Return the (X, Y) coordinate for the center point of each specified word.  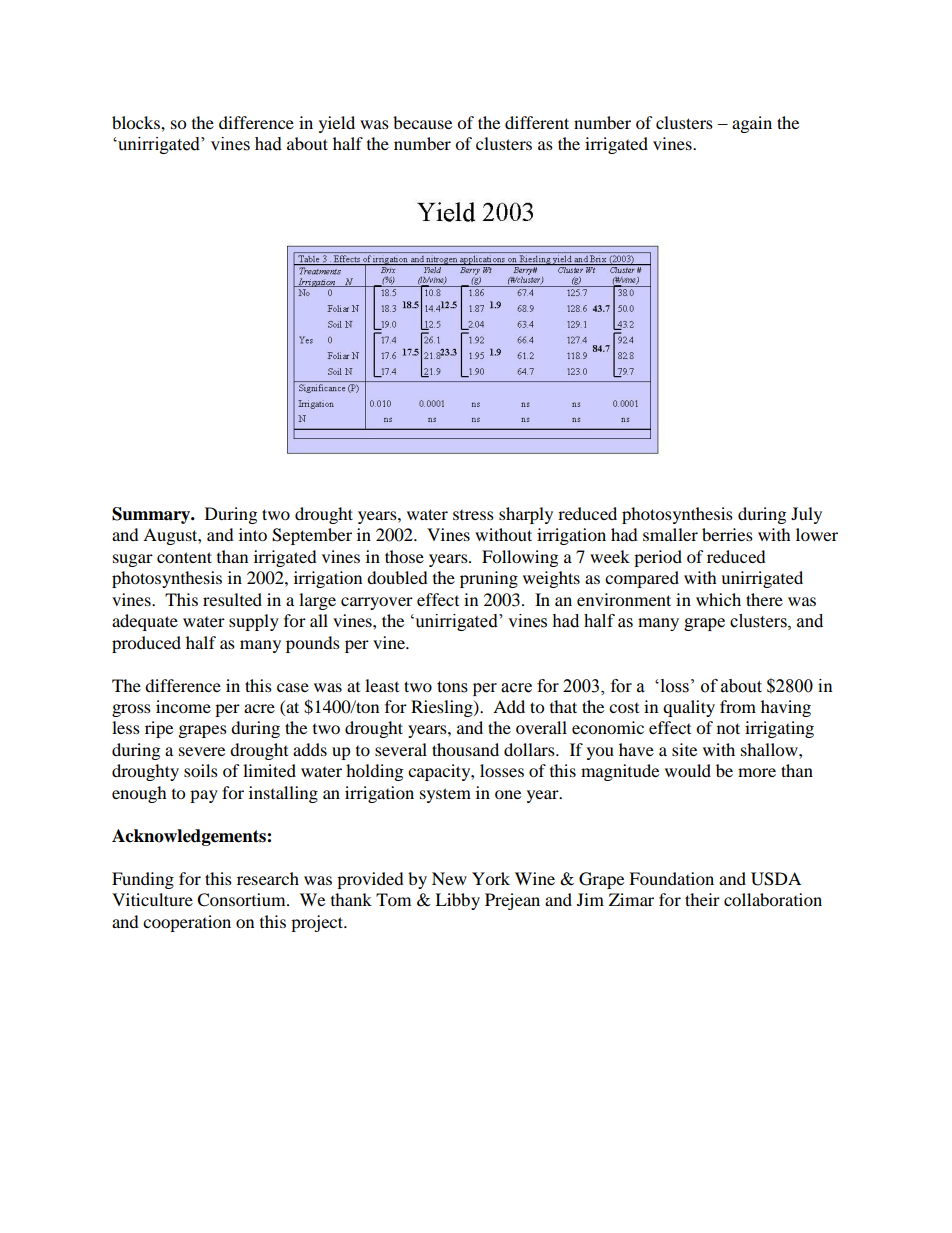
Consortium (242, 900)
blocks (137, 122)
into (253, 534)
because (422, 122)
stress (473, 515)
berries (727, 534)
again (752, 124)
